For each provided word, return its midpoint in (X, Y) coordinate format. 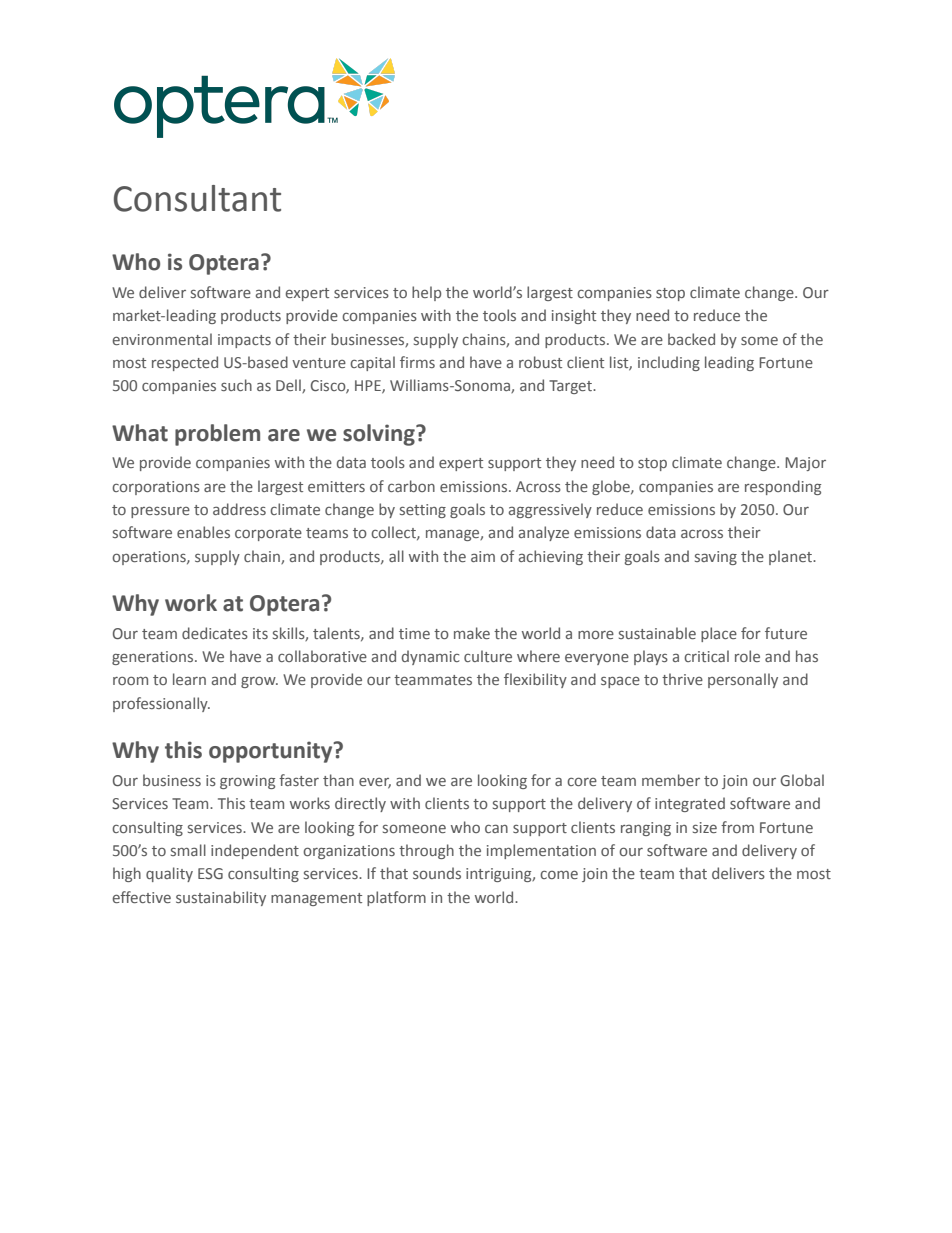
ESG (210, 873)
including (669, 363)
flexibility (535, 680)
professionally (161, 704)
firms (417, 362)
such (236, 385)
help (426, 293)
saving (716, 558)
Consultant (197, 198)
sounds (437, 873)
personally (743, 680)
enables (203, 532)
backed (691, 339)
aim (483, 556)
